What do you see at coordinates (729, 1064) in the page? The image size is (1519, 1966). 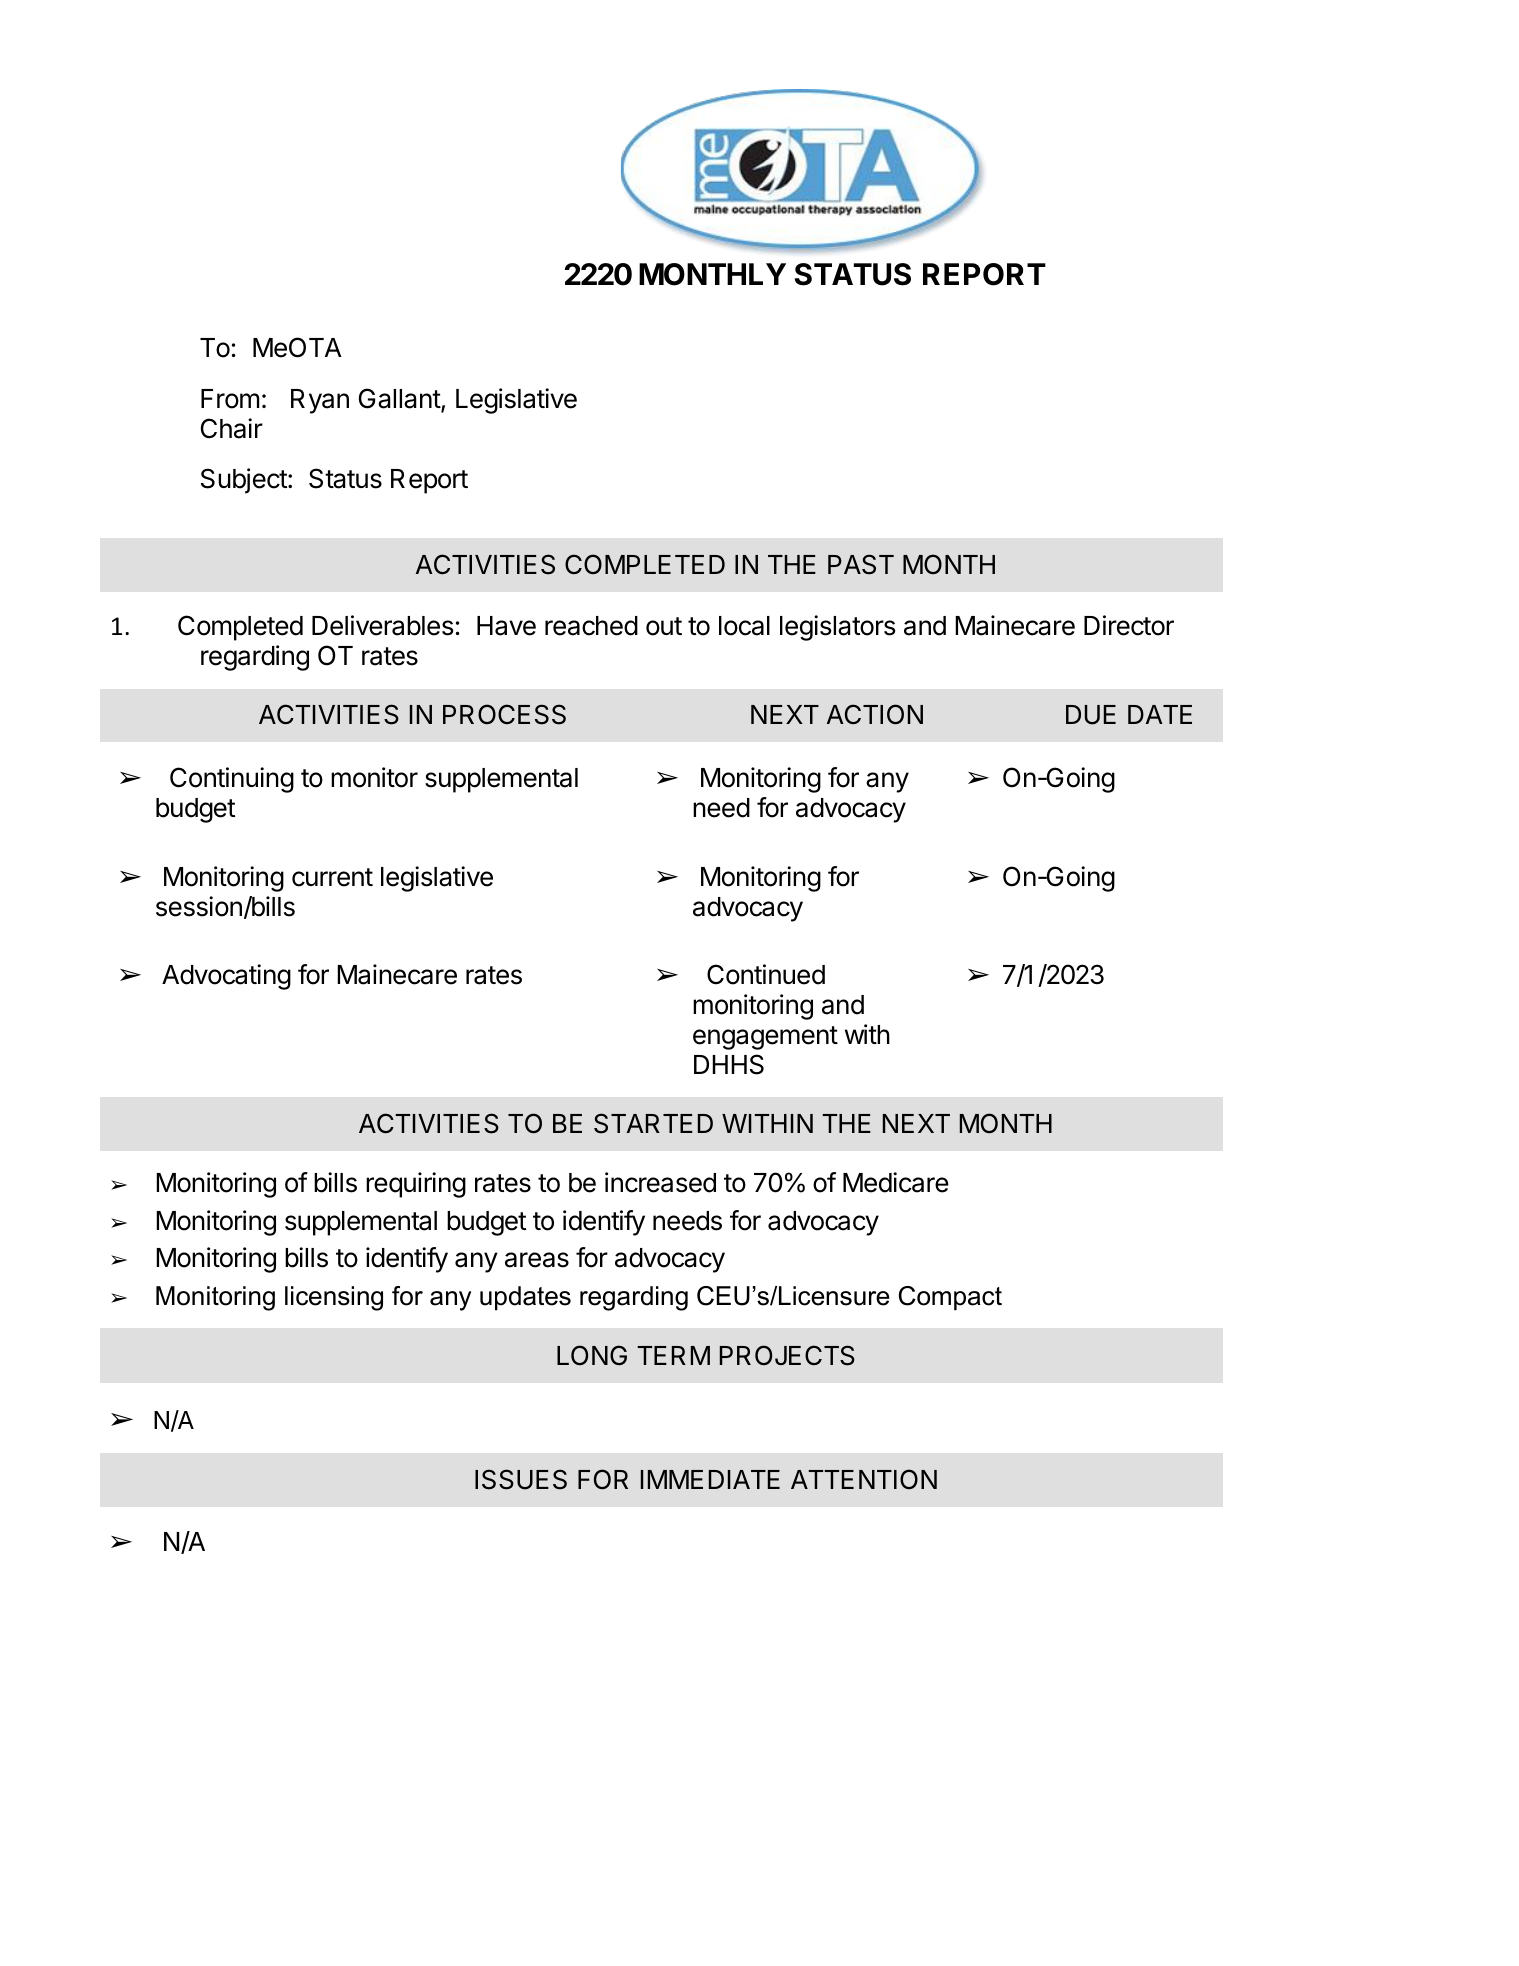 I see `DHHS` at bounding box center [729, 1064].
